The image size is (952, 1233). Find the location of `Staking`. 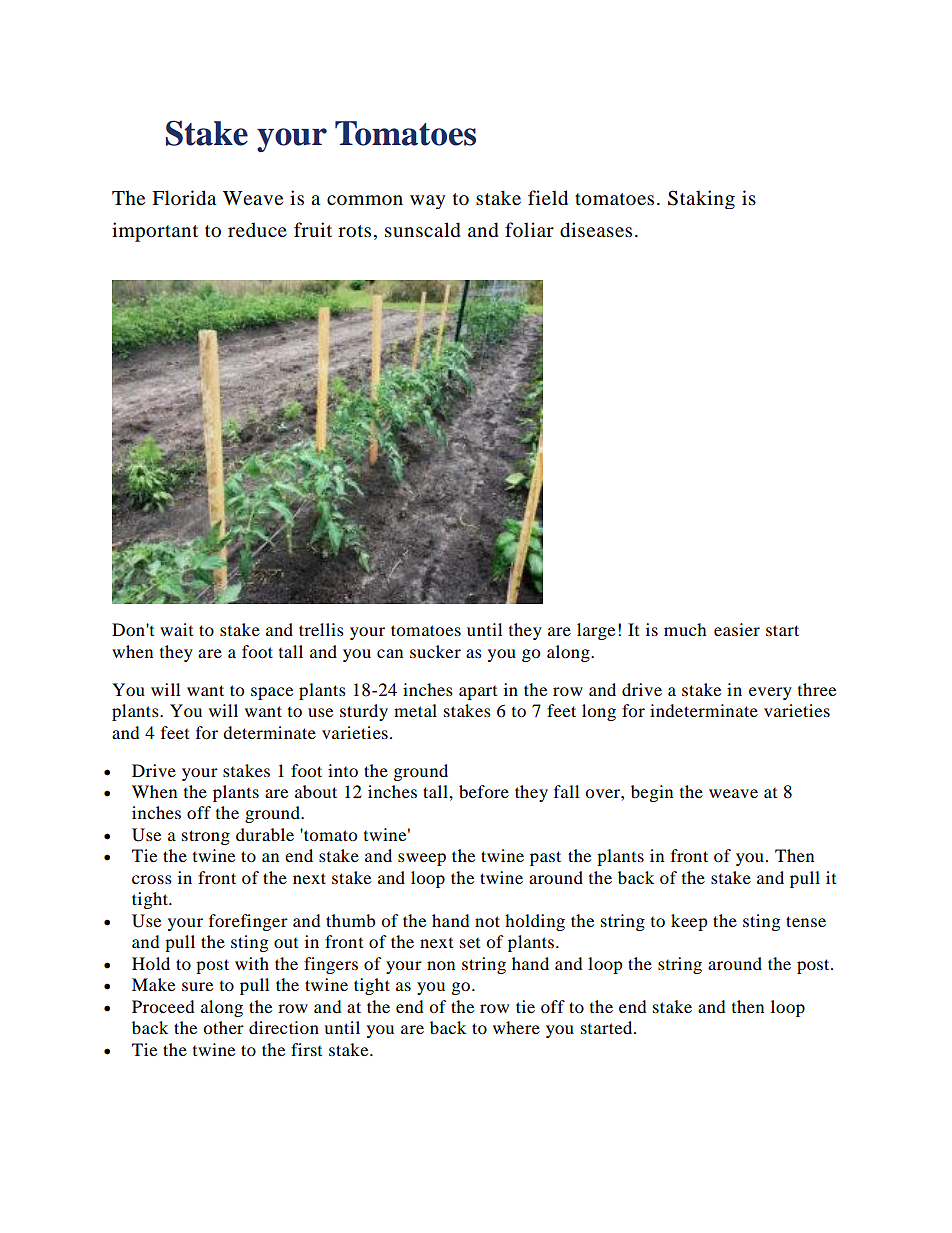

Staking is located at coordinates (701, 199).
